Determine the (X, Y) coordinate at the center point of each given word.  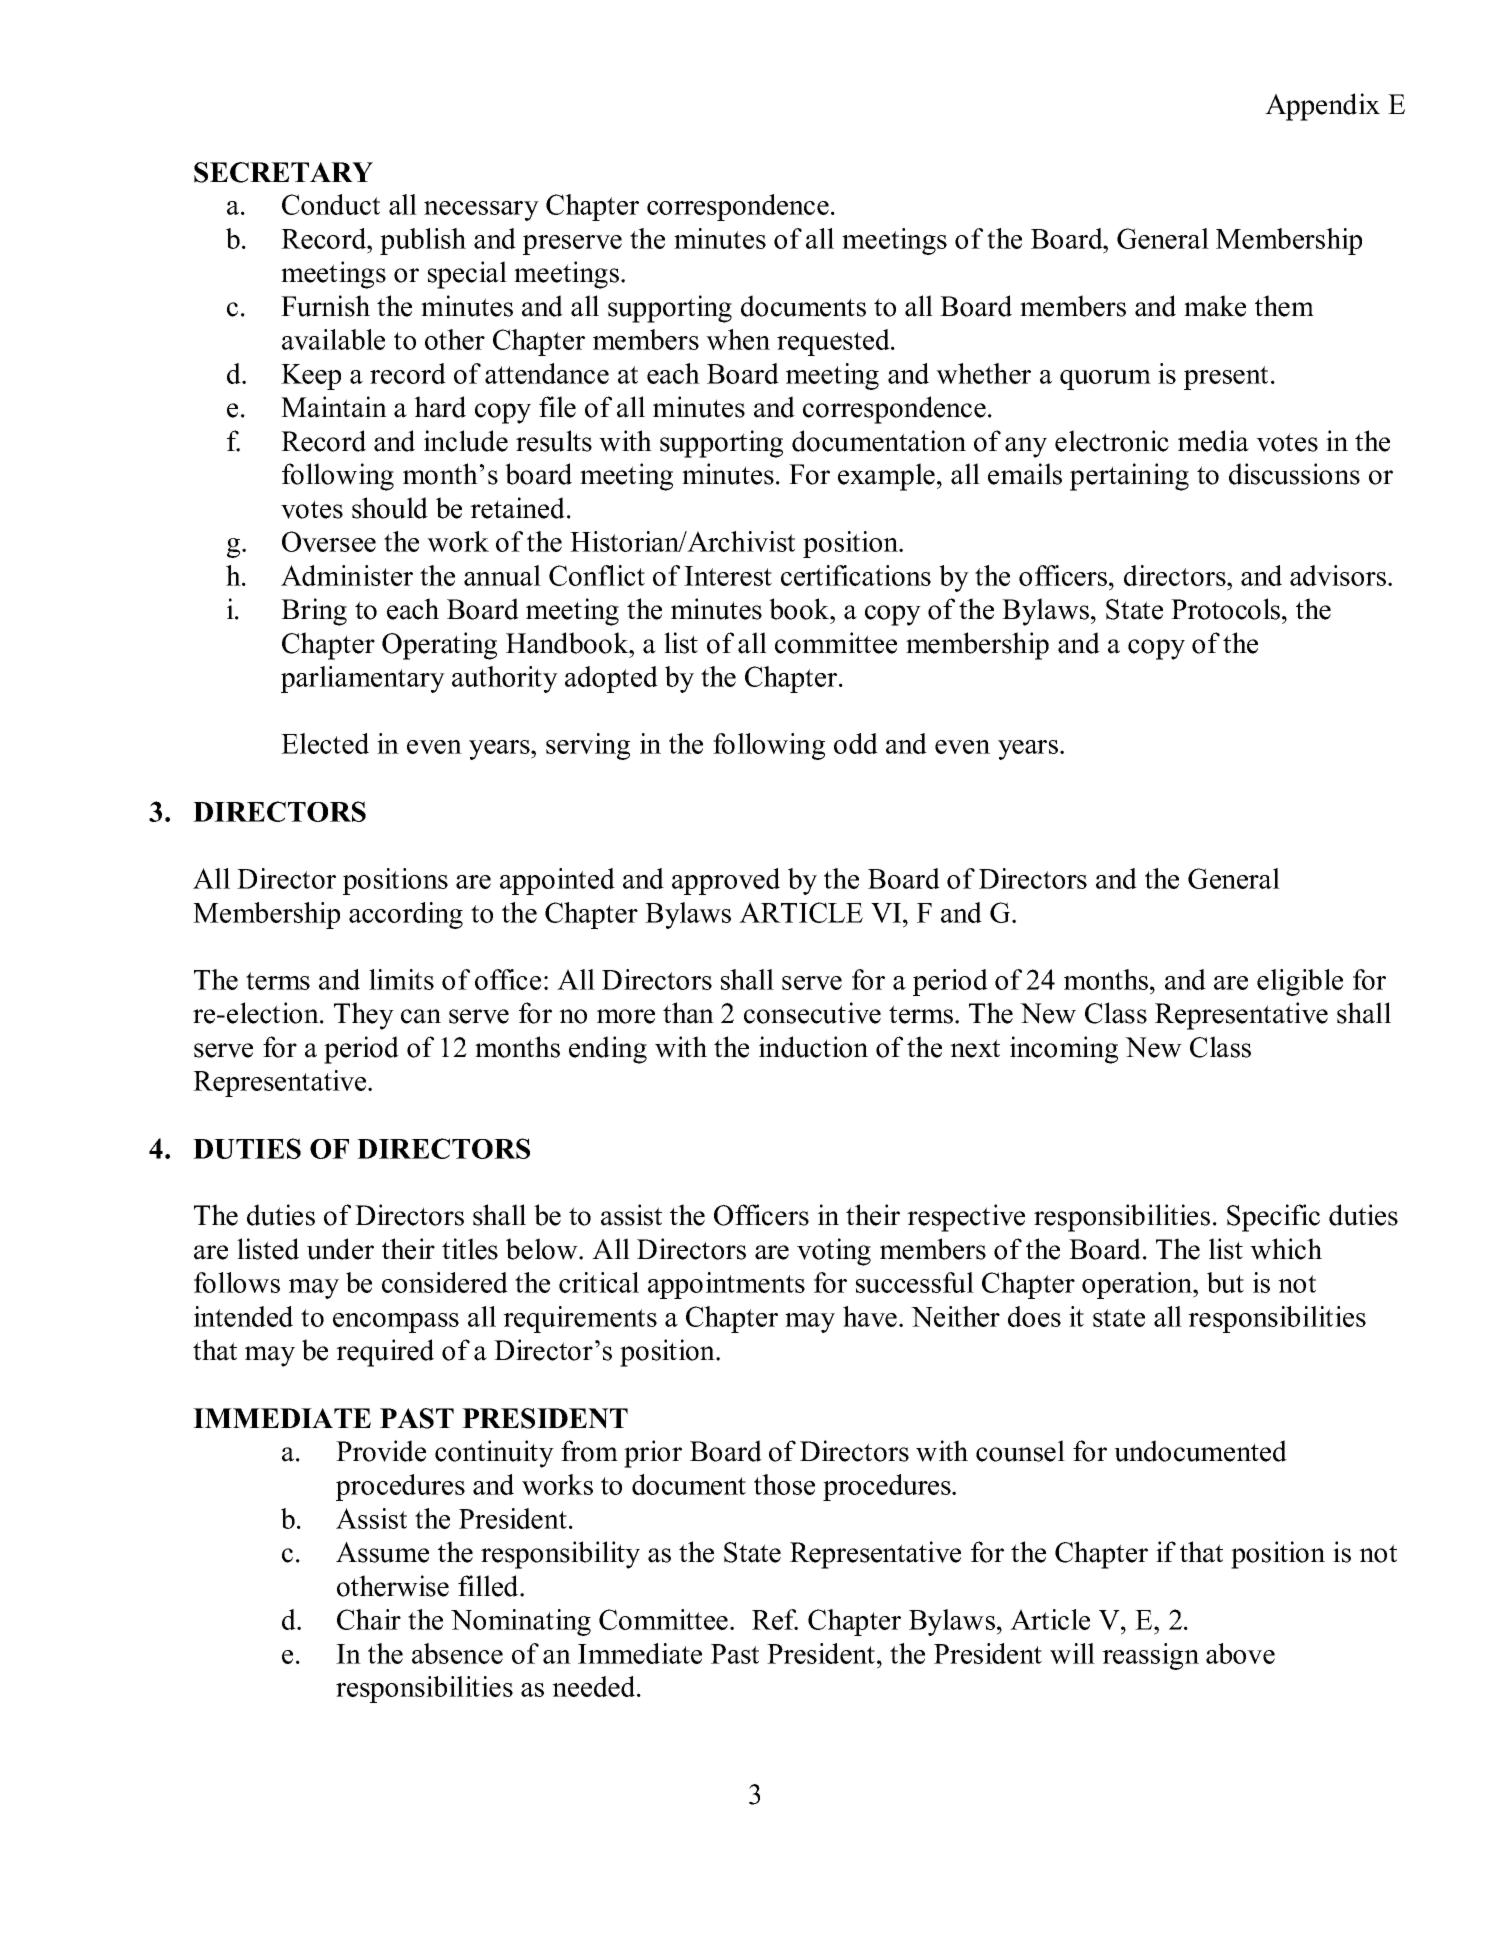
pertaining (1129, 477)
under (340, 1249)
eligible (1300, 982)
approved (726, 881)
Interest (728, 576)
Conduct (331, 204)
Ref (775, 1619)
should (390, 508)
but (1225, 1282)
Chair (369, 1619)
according (406, 915)
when (738, 339)
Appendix (1322, 107)
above (1240, 1653)
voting (834, 1252)
